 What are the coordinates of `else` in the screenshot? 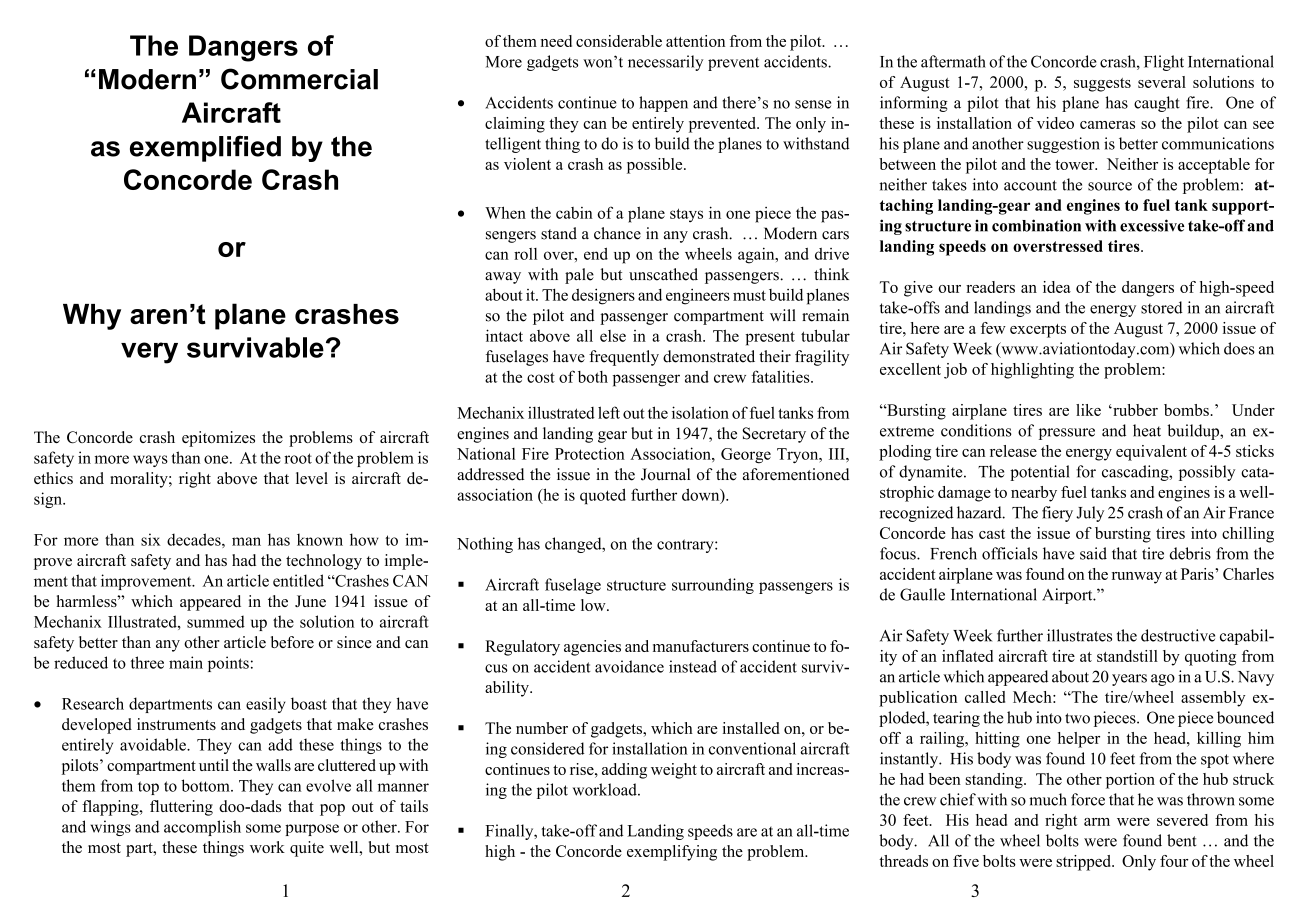 It's located at (613, 336).
